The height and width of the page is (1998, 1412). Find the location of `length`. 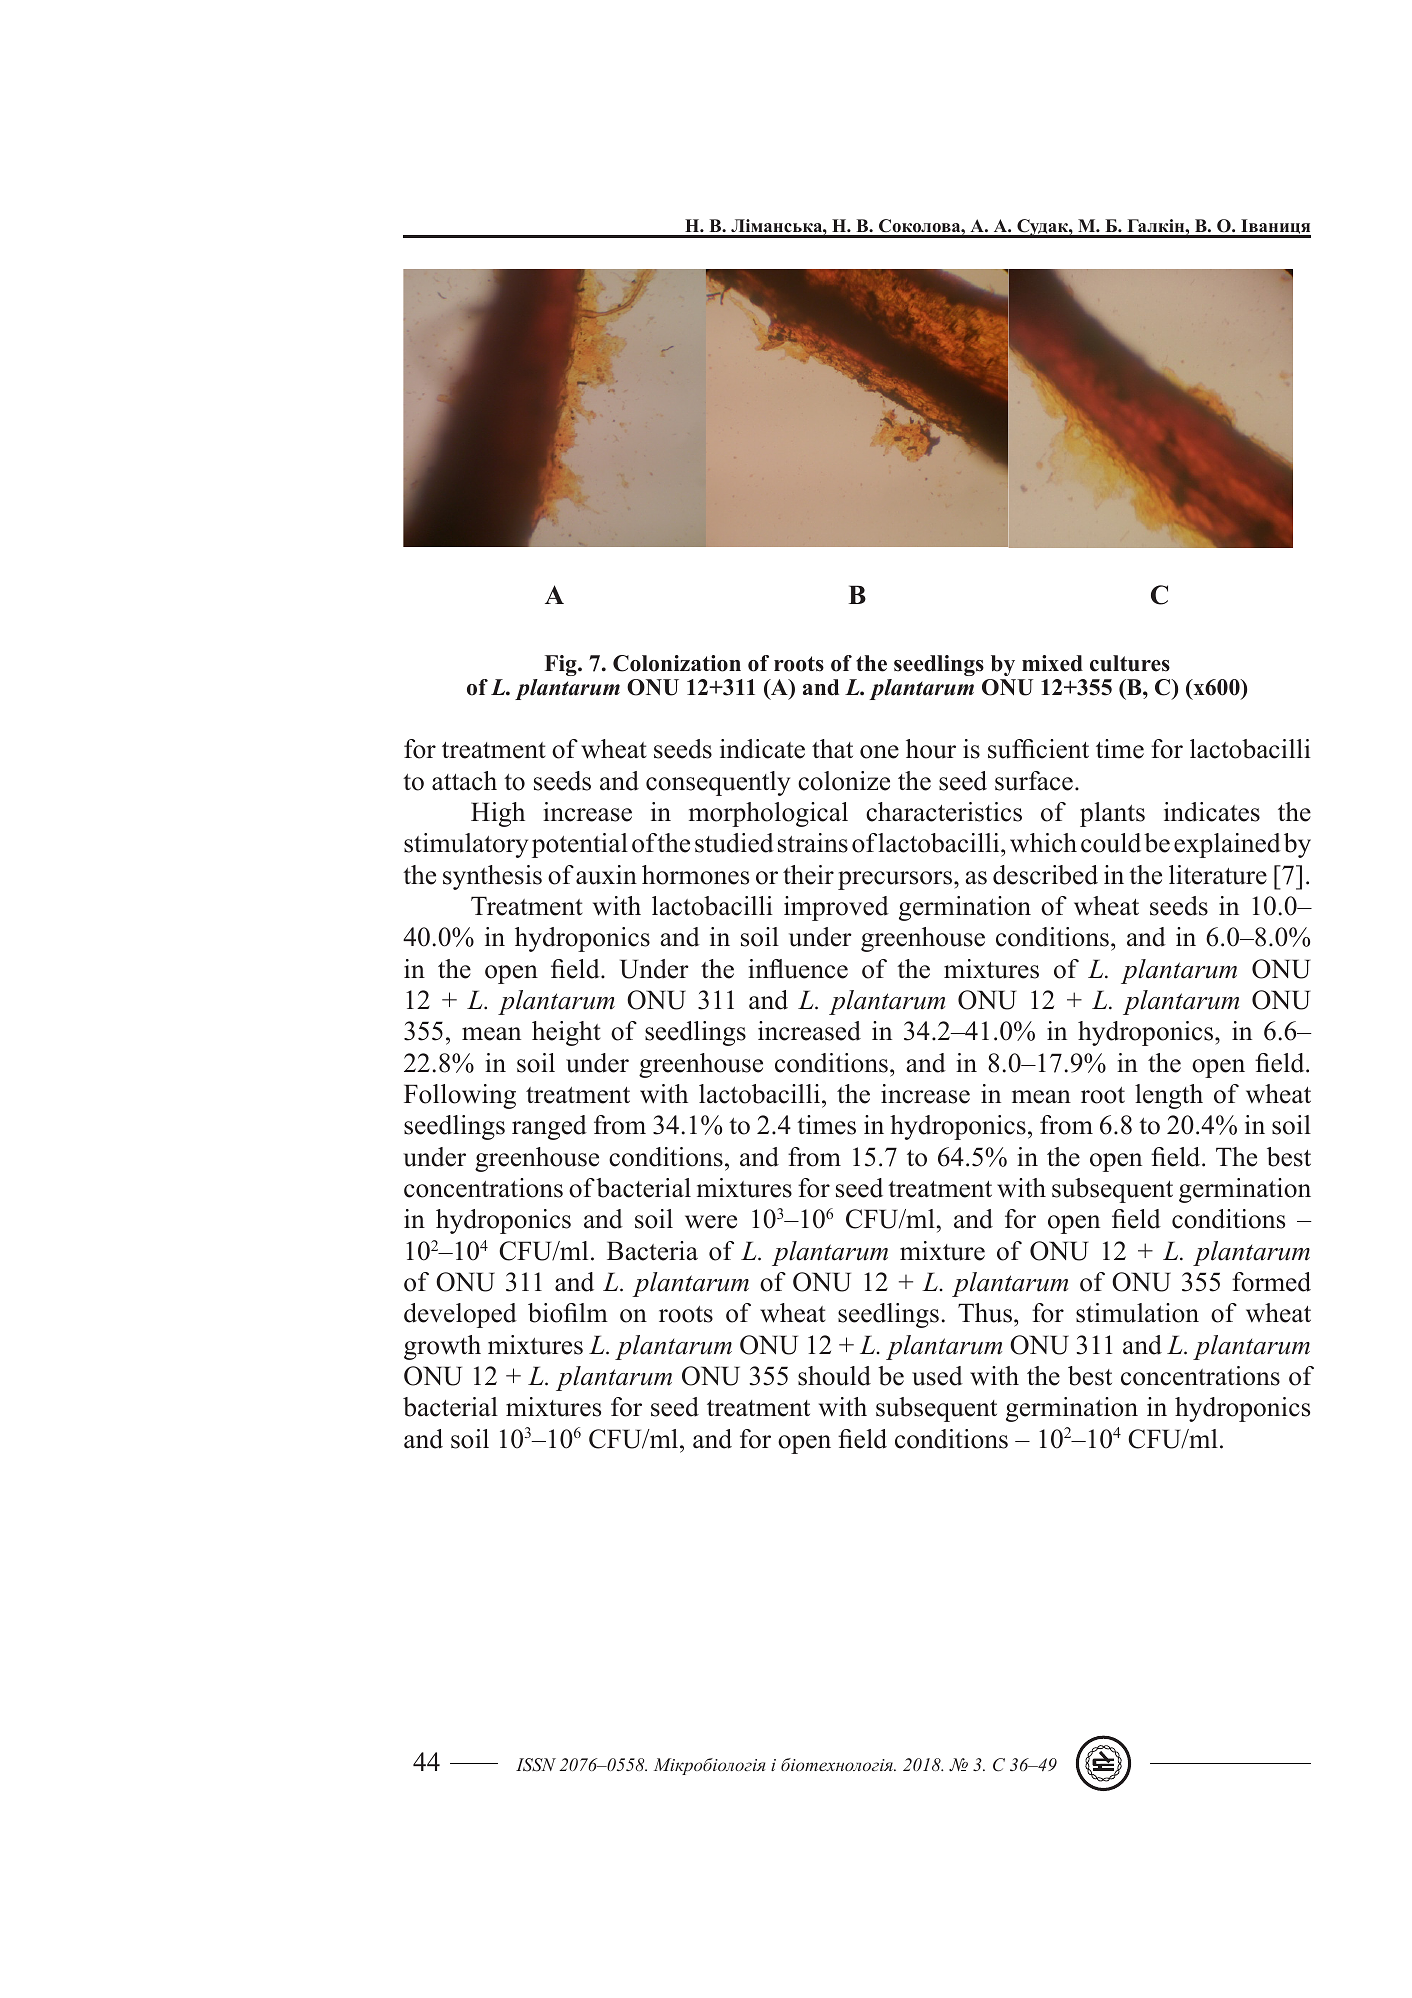

length is located at coordinates (1169, 1096).
